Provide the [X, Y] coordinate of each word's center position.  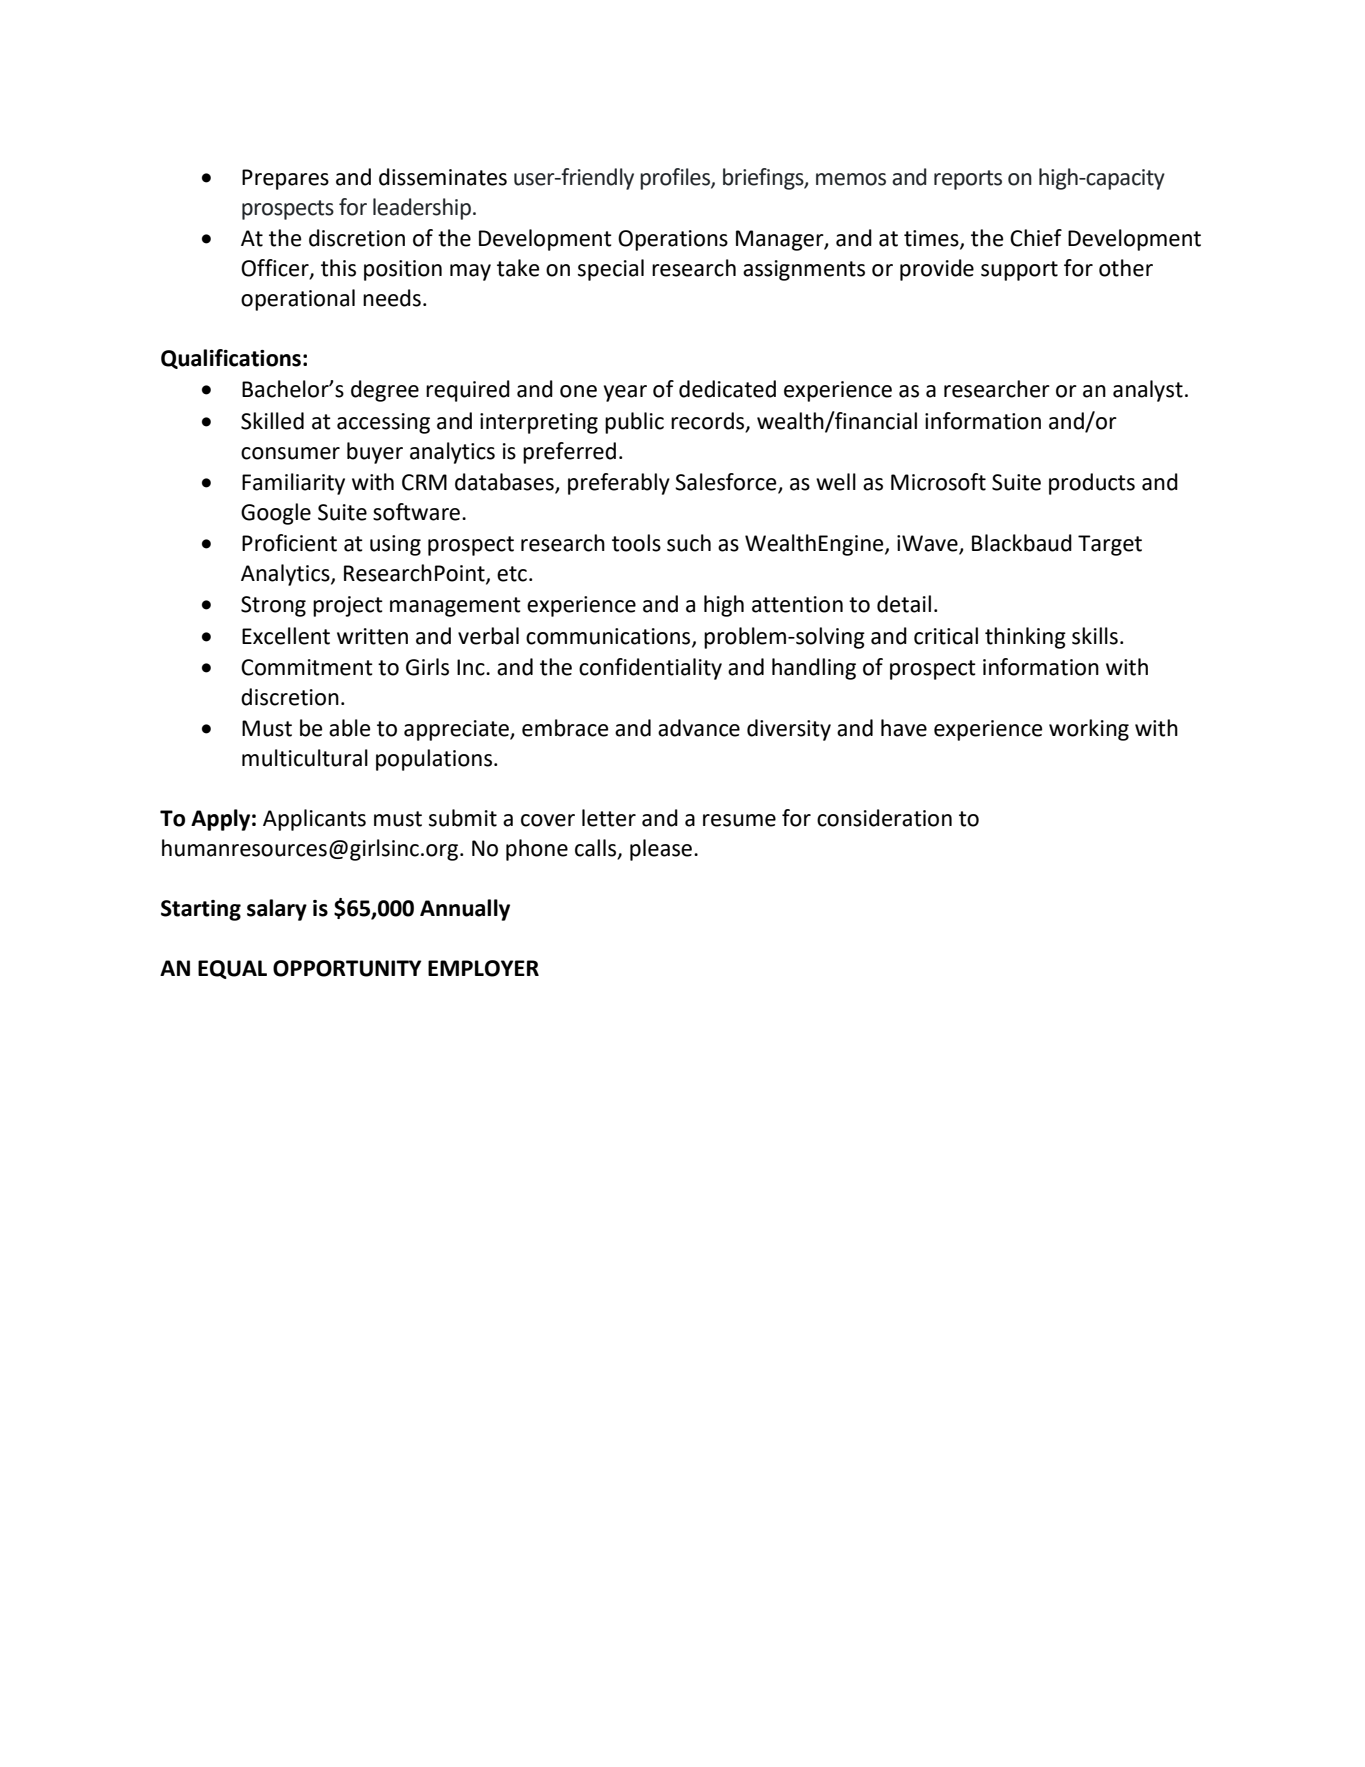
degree [385, 391]
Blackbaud [1022, 543]
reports [968, 180]
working [1089, 730]
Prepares [285, 179]
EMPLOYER [483, 968]
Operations [673, 240]
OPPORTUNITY [347, 968]
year [625, 393]
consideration [884, 818]
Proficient [289, 543]
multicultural [305, 758]
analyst [1148, 391]
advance [699, 728]
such [689, 543]
